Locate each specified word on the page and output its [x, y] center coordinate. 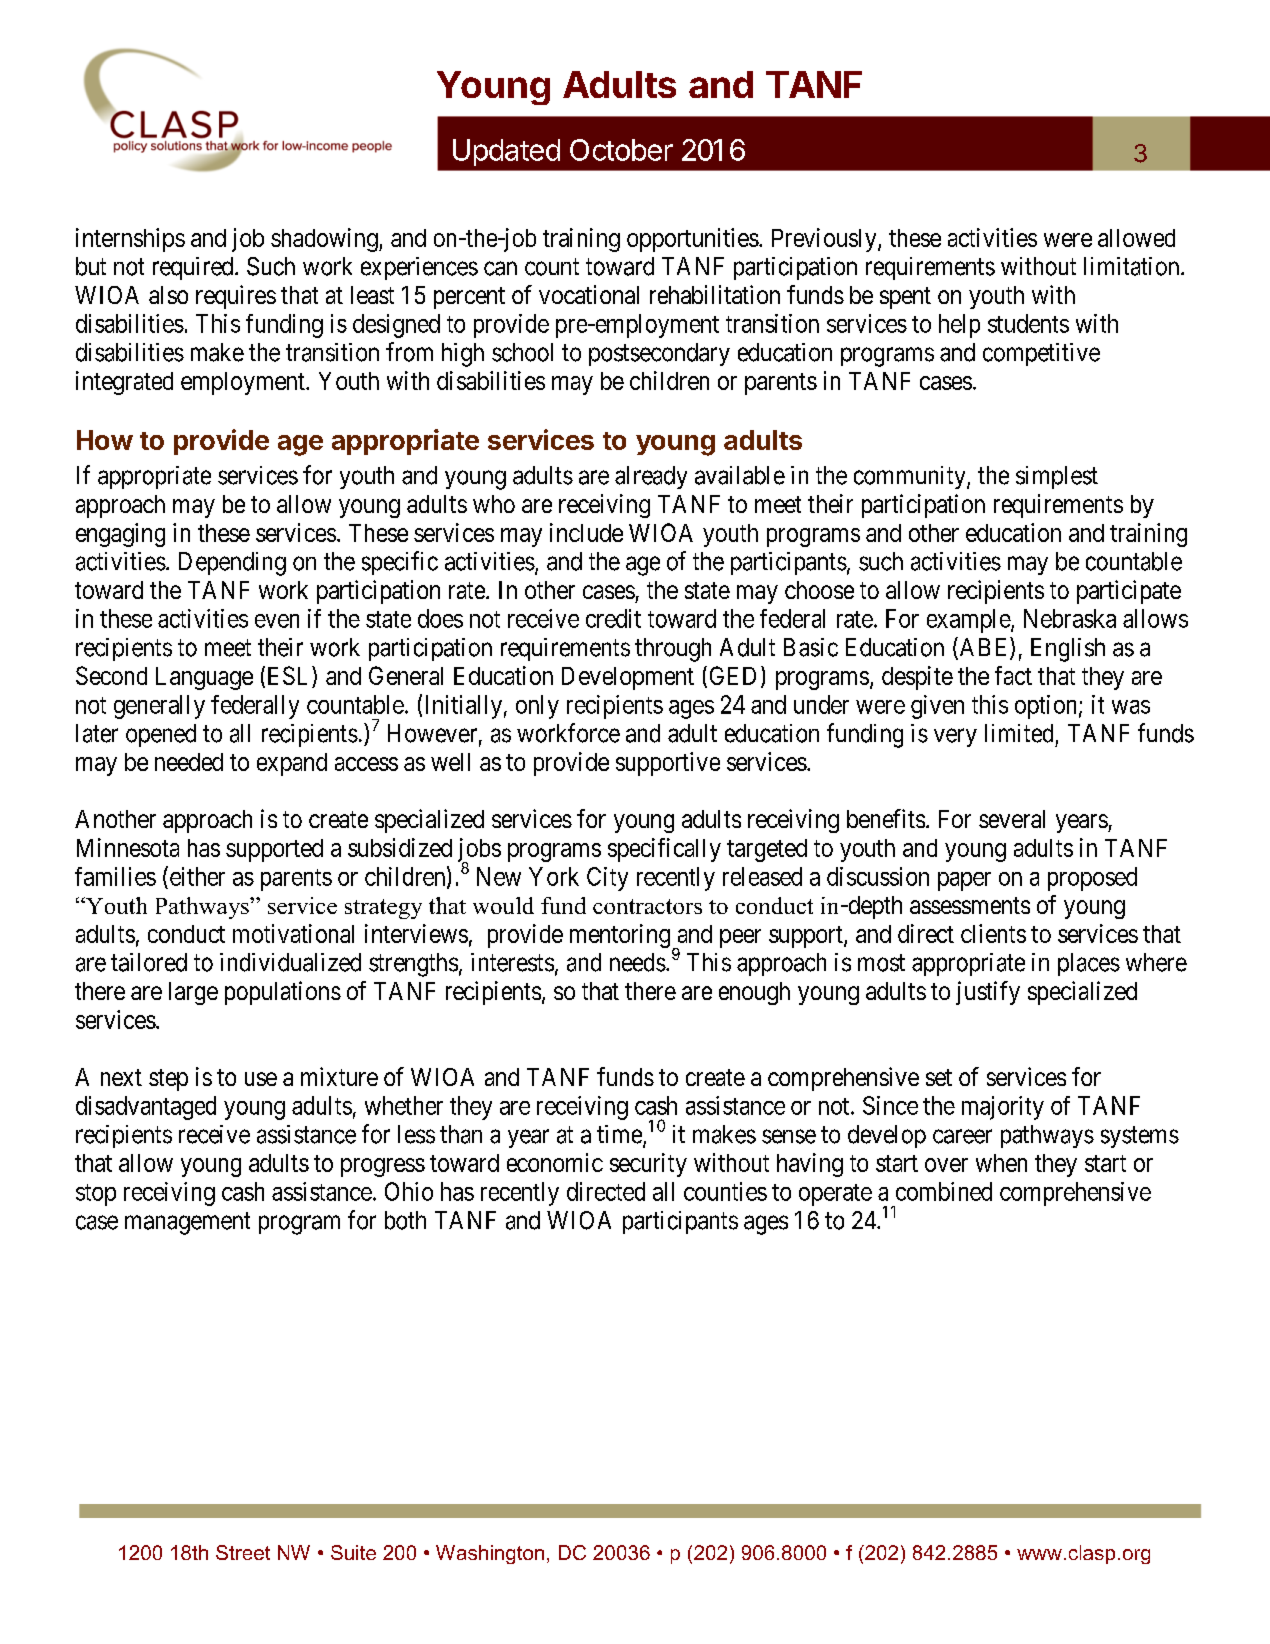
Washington [490, 1554]
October [621, 150]
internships [130, 240]
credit [613, 618]
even [277, 621]
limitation [1133, 266]
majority [1003, 1108]
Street [243, 1552]
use [261, 1079]
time [619, 1134]
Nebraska [1070, 618]
